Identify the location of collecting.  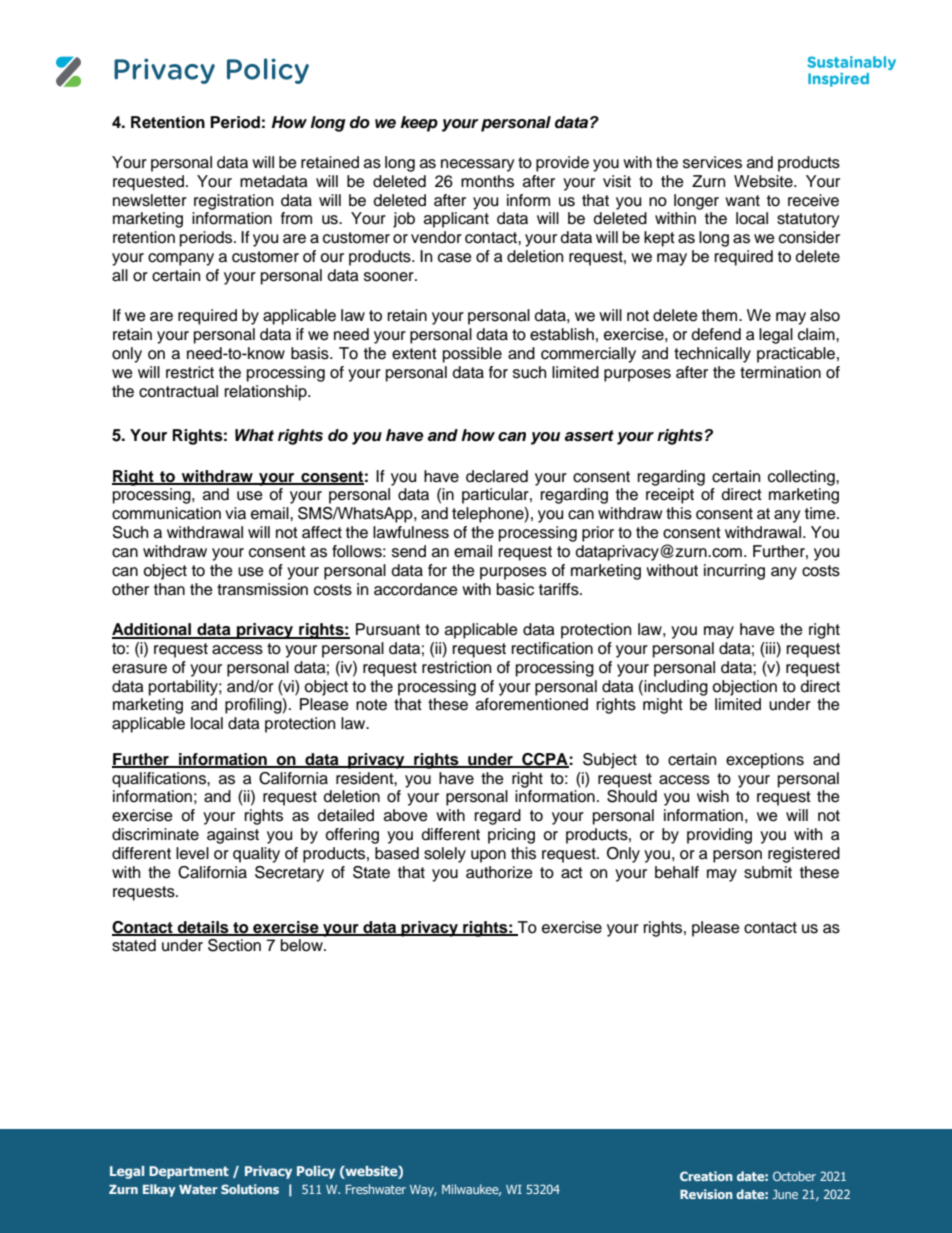
(802, 478).
